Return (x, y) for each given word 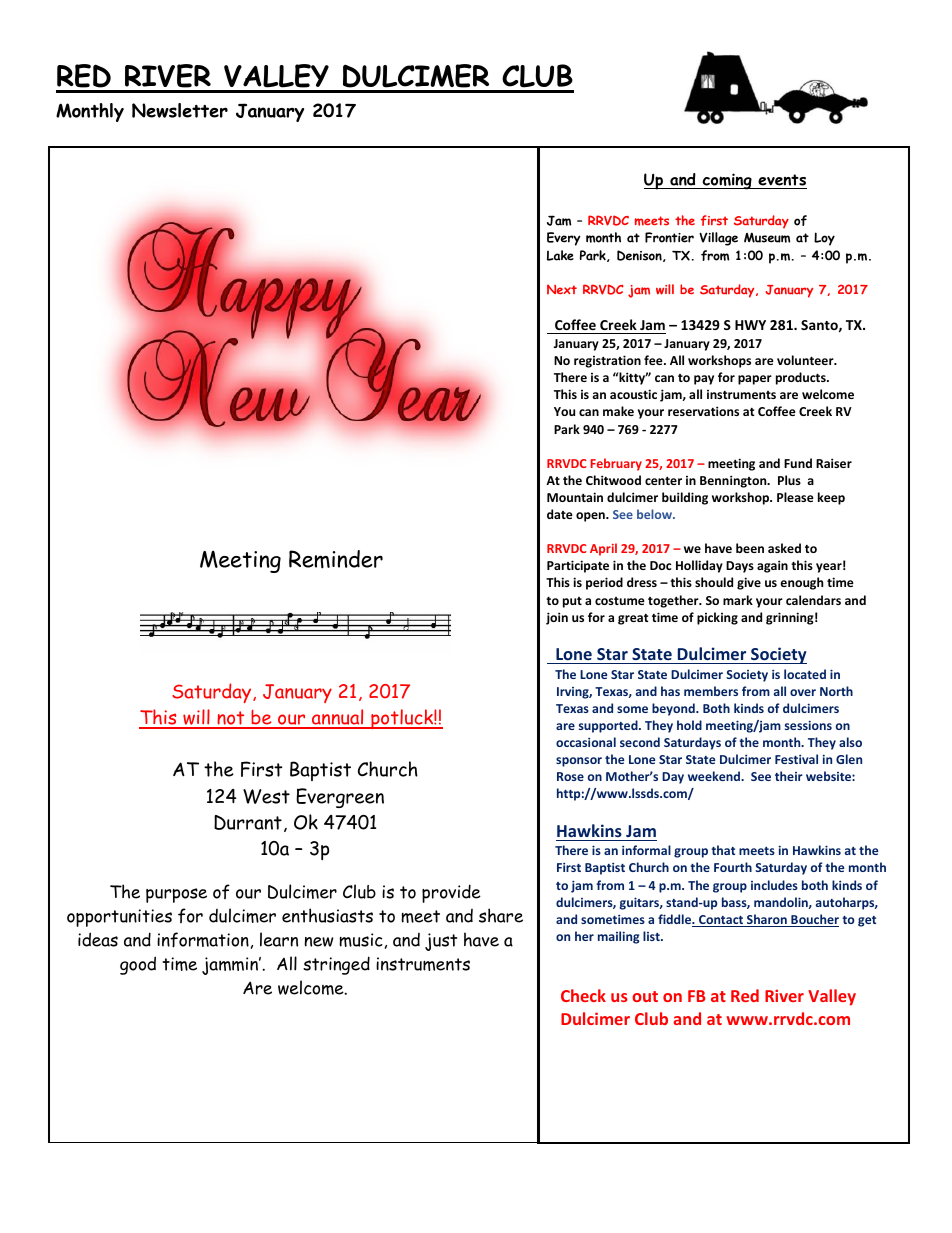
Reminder (336, 559)
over (803, 692)
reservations (703, 411)
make (618, 411)
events (781, 181)
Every (564, 239)
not (231, 719)
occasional (586, 742)
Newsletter (180, 110)
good (138, 965)
